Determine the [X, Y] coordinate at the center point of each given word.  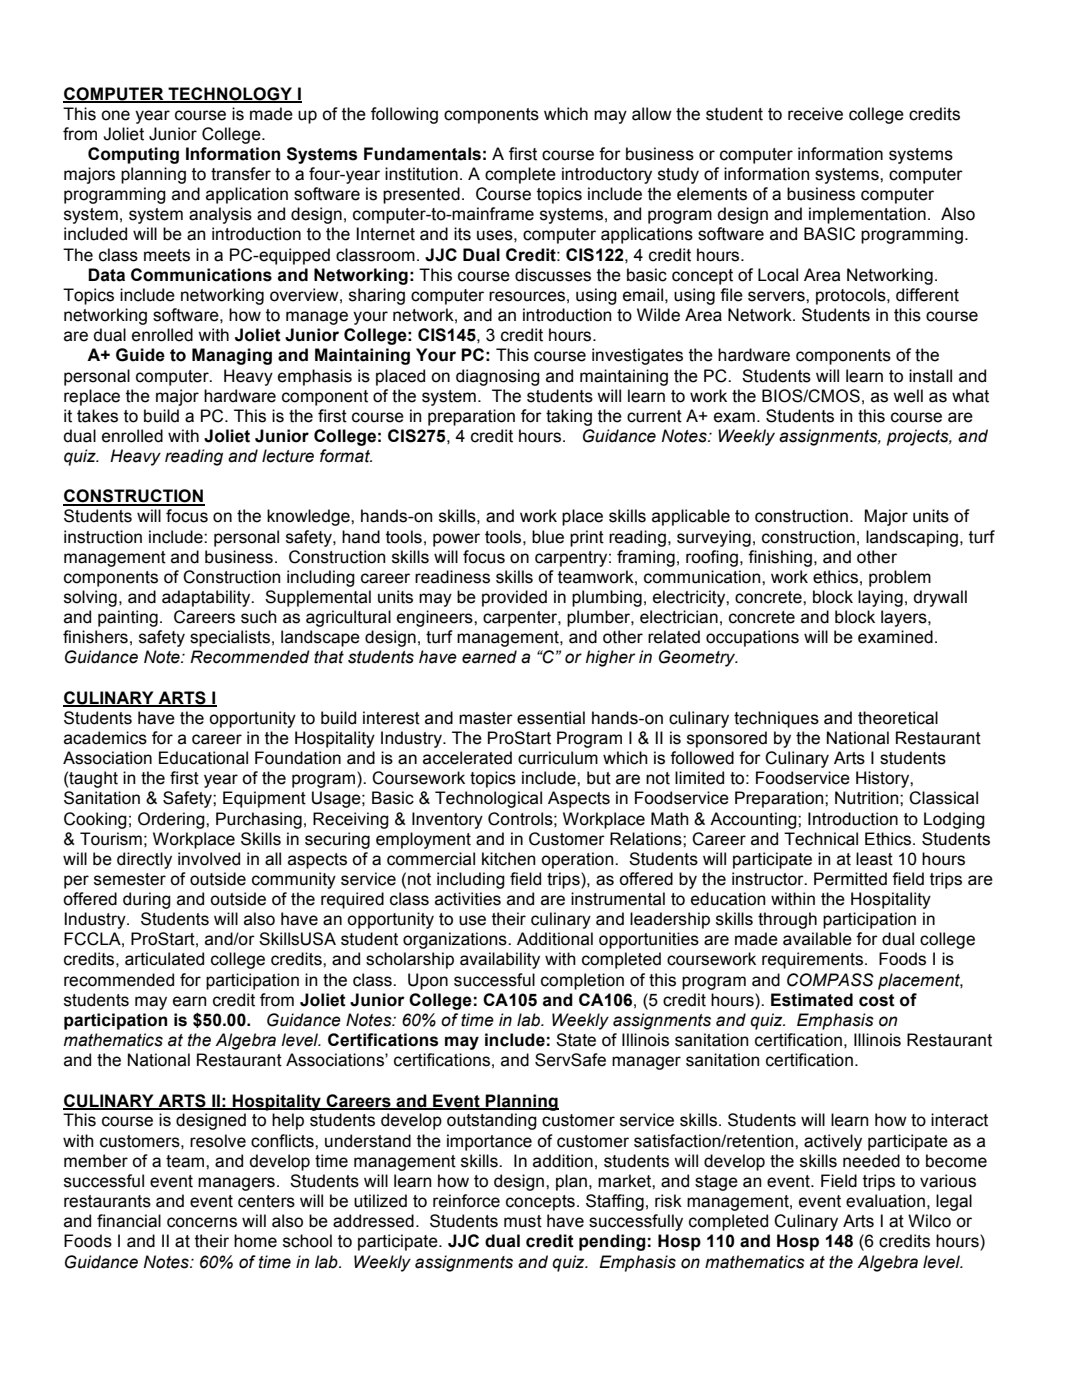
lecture [288, 456]
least [874, 859]
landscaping [912, 538]
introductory [607, 175]
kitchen [509, 859]
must [523, 1221]
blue [548, 537]
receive [815, 114]
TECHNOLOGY [230, 94]
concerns [202, 1222]
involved [209, 859]
